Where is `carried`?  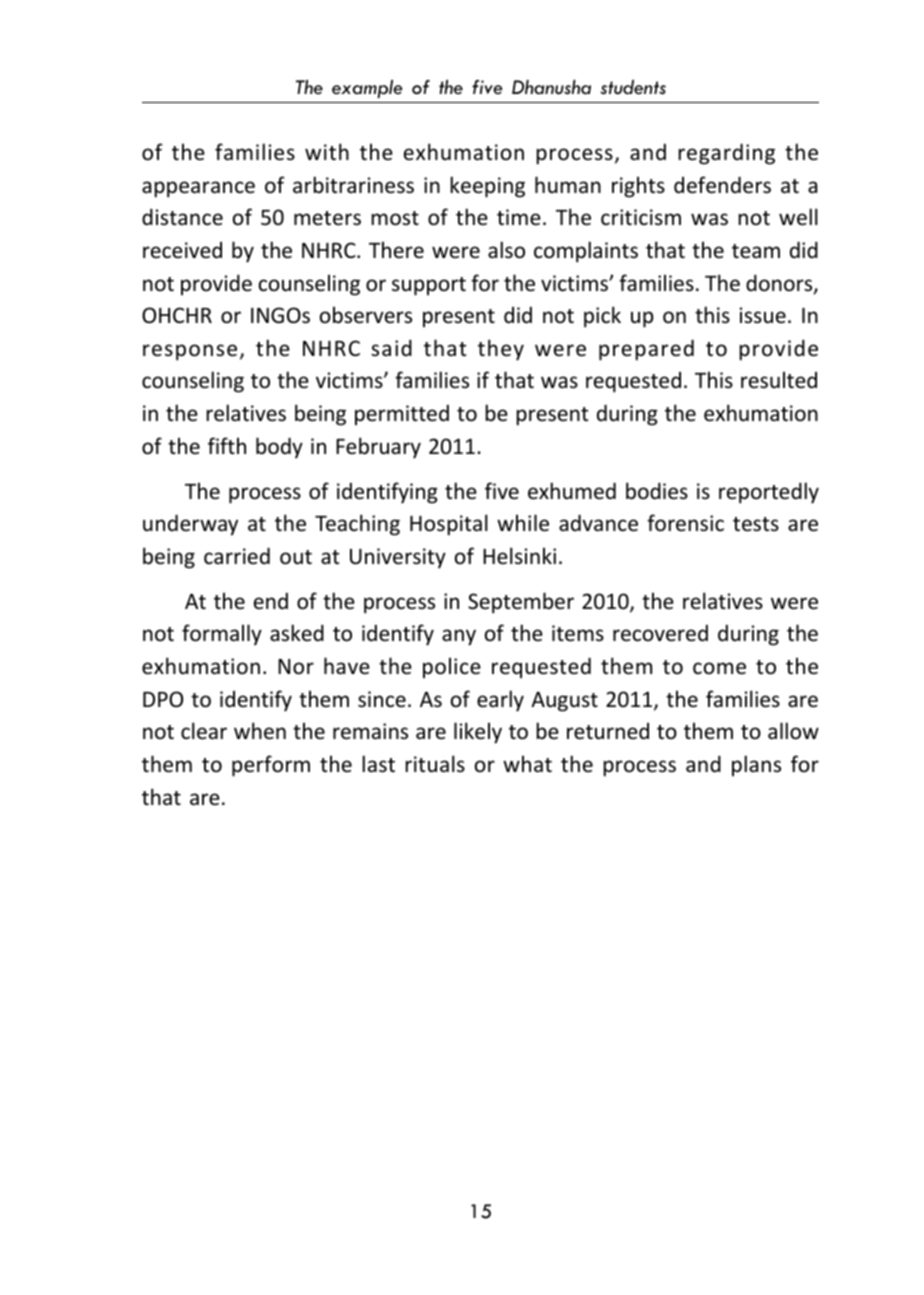
carried is located at coordinates (237, 555).
